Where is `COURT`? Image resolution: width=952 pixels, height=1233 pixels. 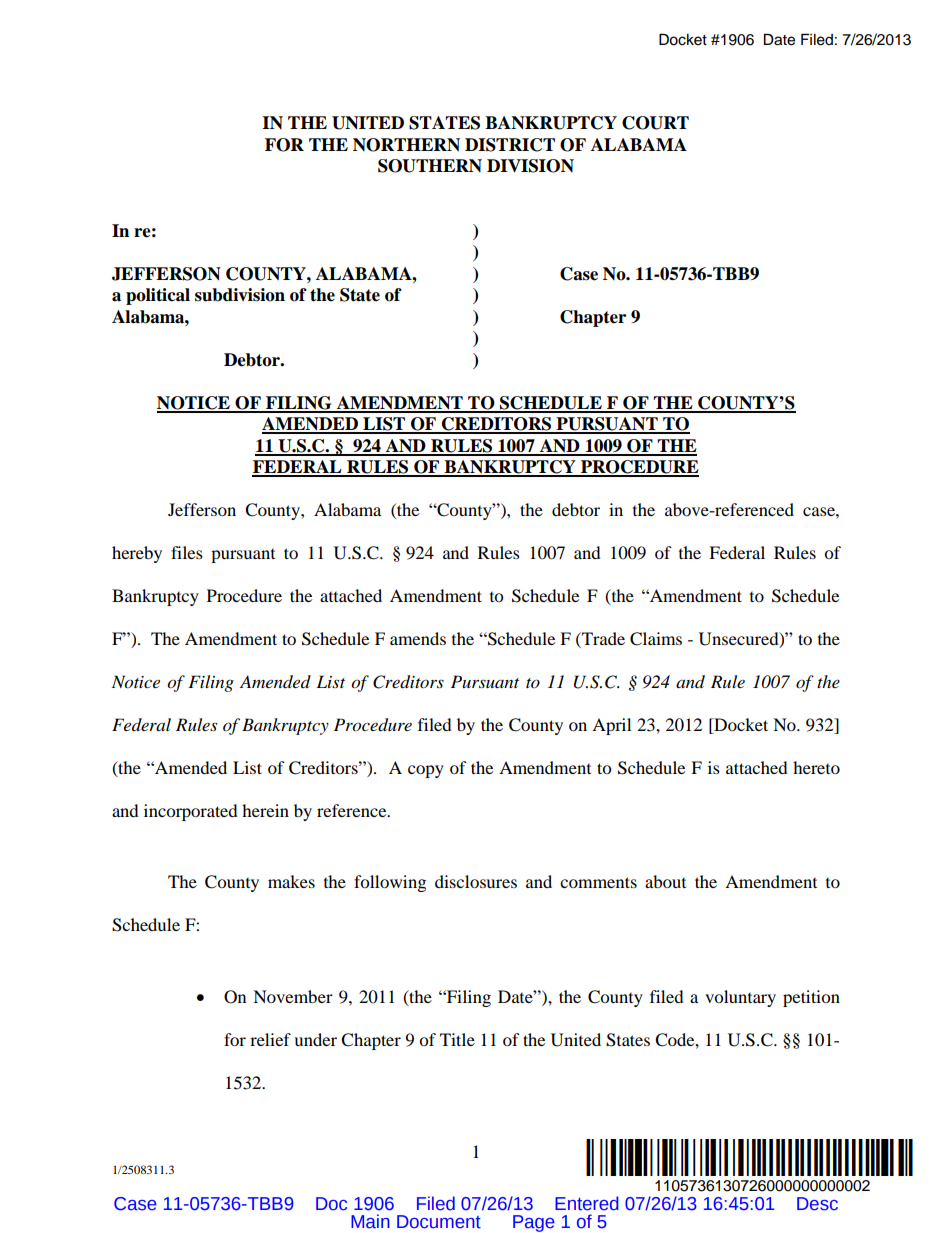
COURT is located at coordinates (655, 123).
